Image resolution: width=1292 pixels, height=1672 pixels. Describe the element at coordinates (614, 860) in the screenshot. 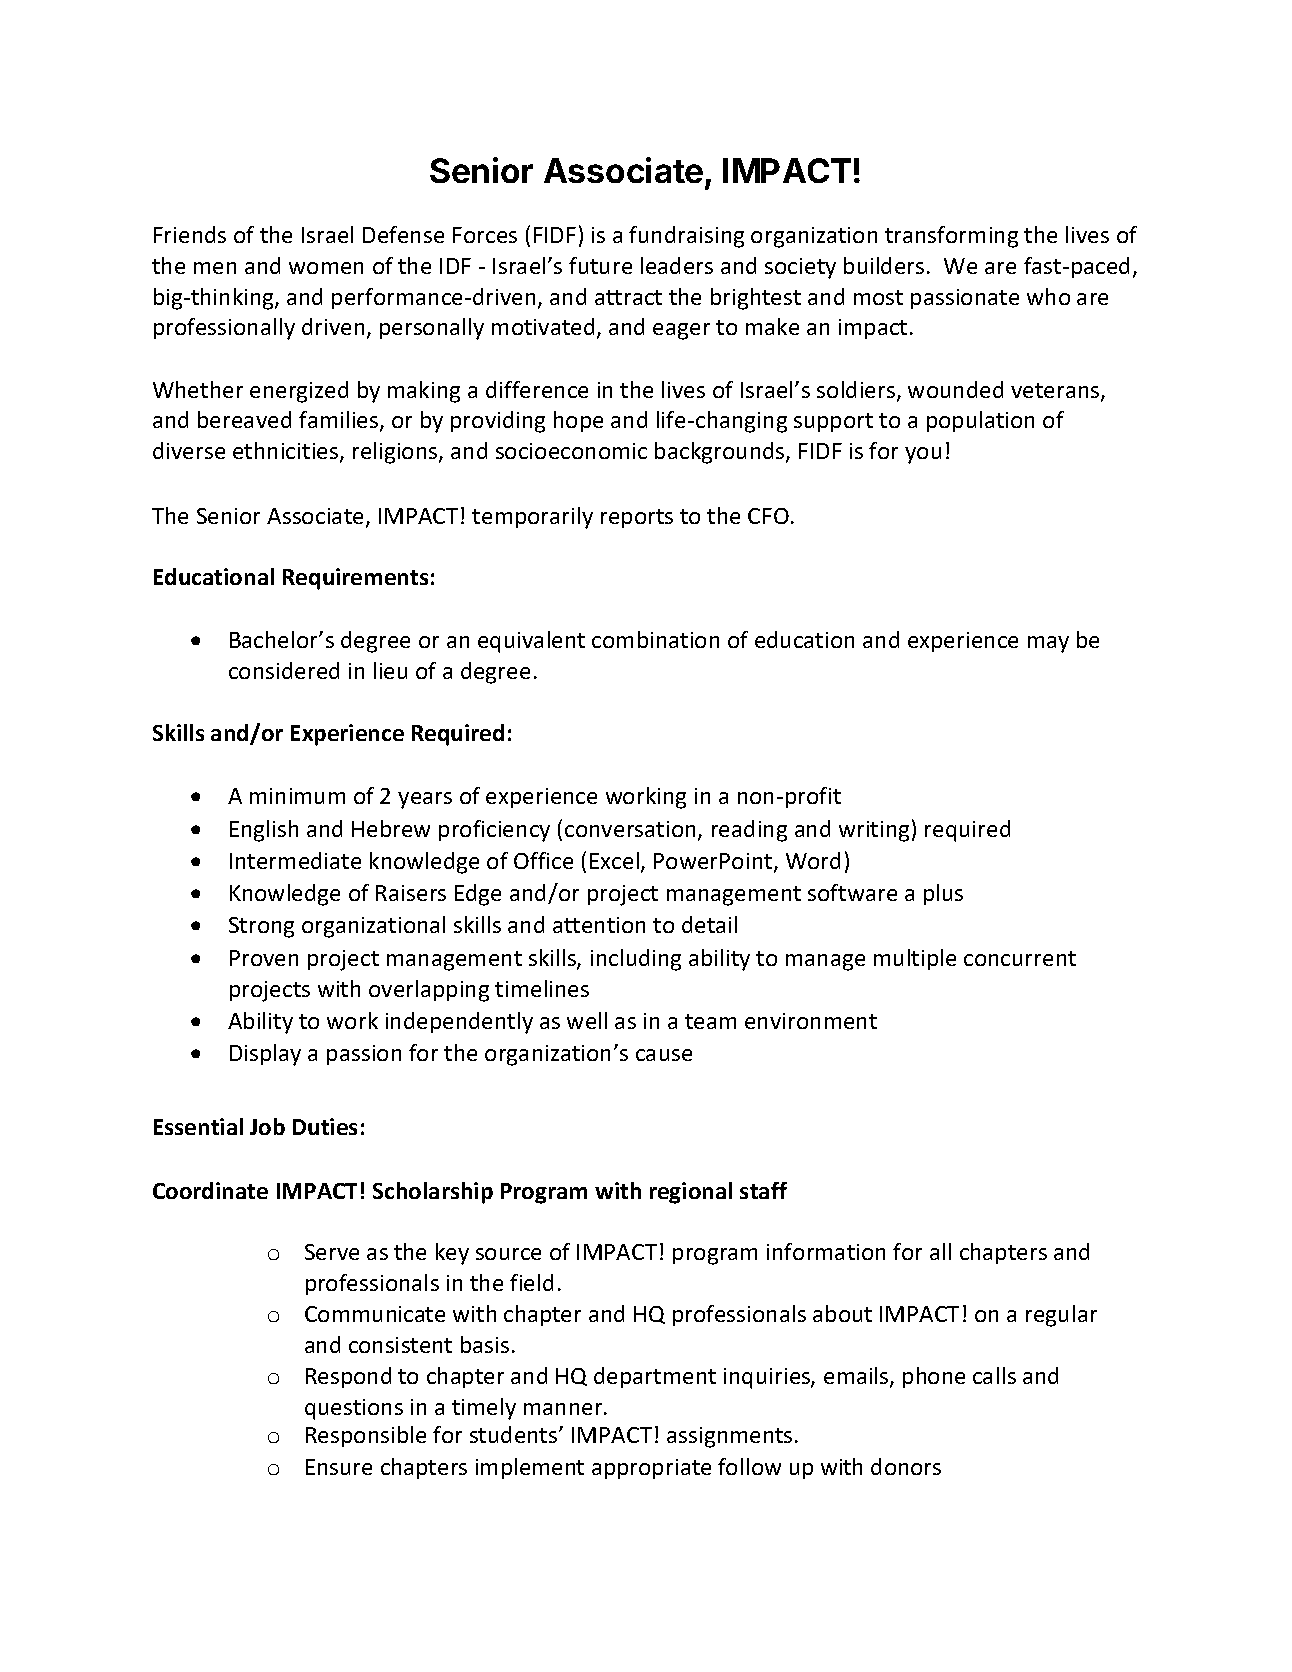

I see `Excel` at that location.
